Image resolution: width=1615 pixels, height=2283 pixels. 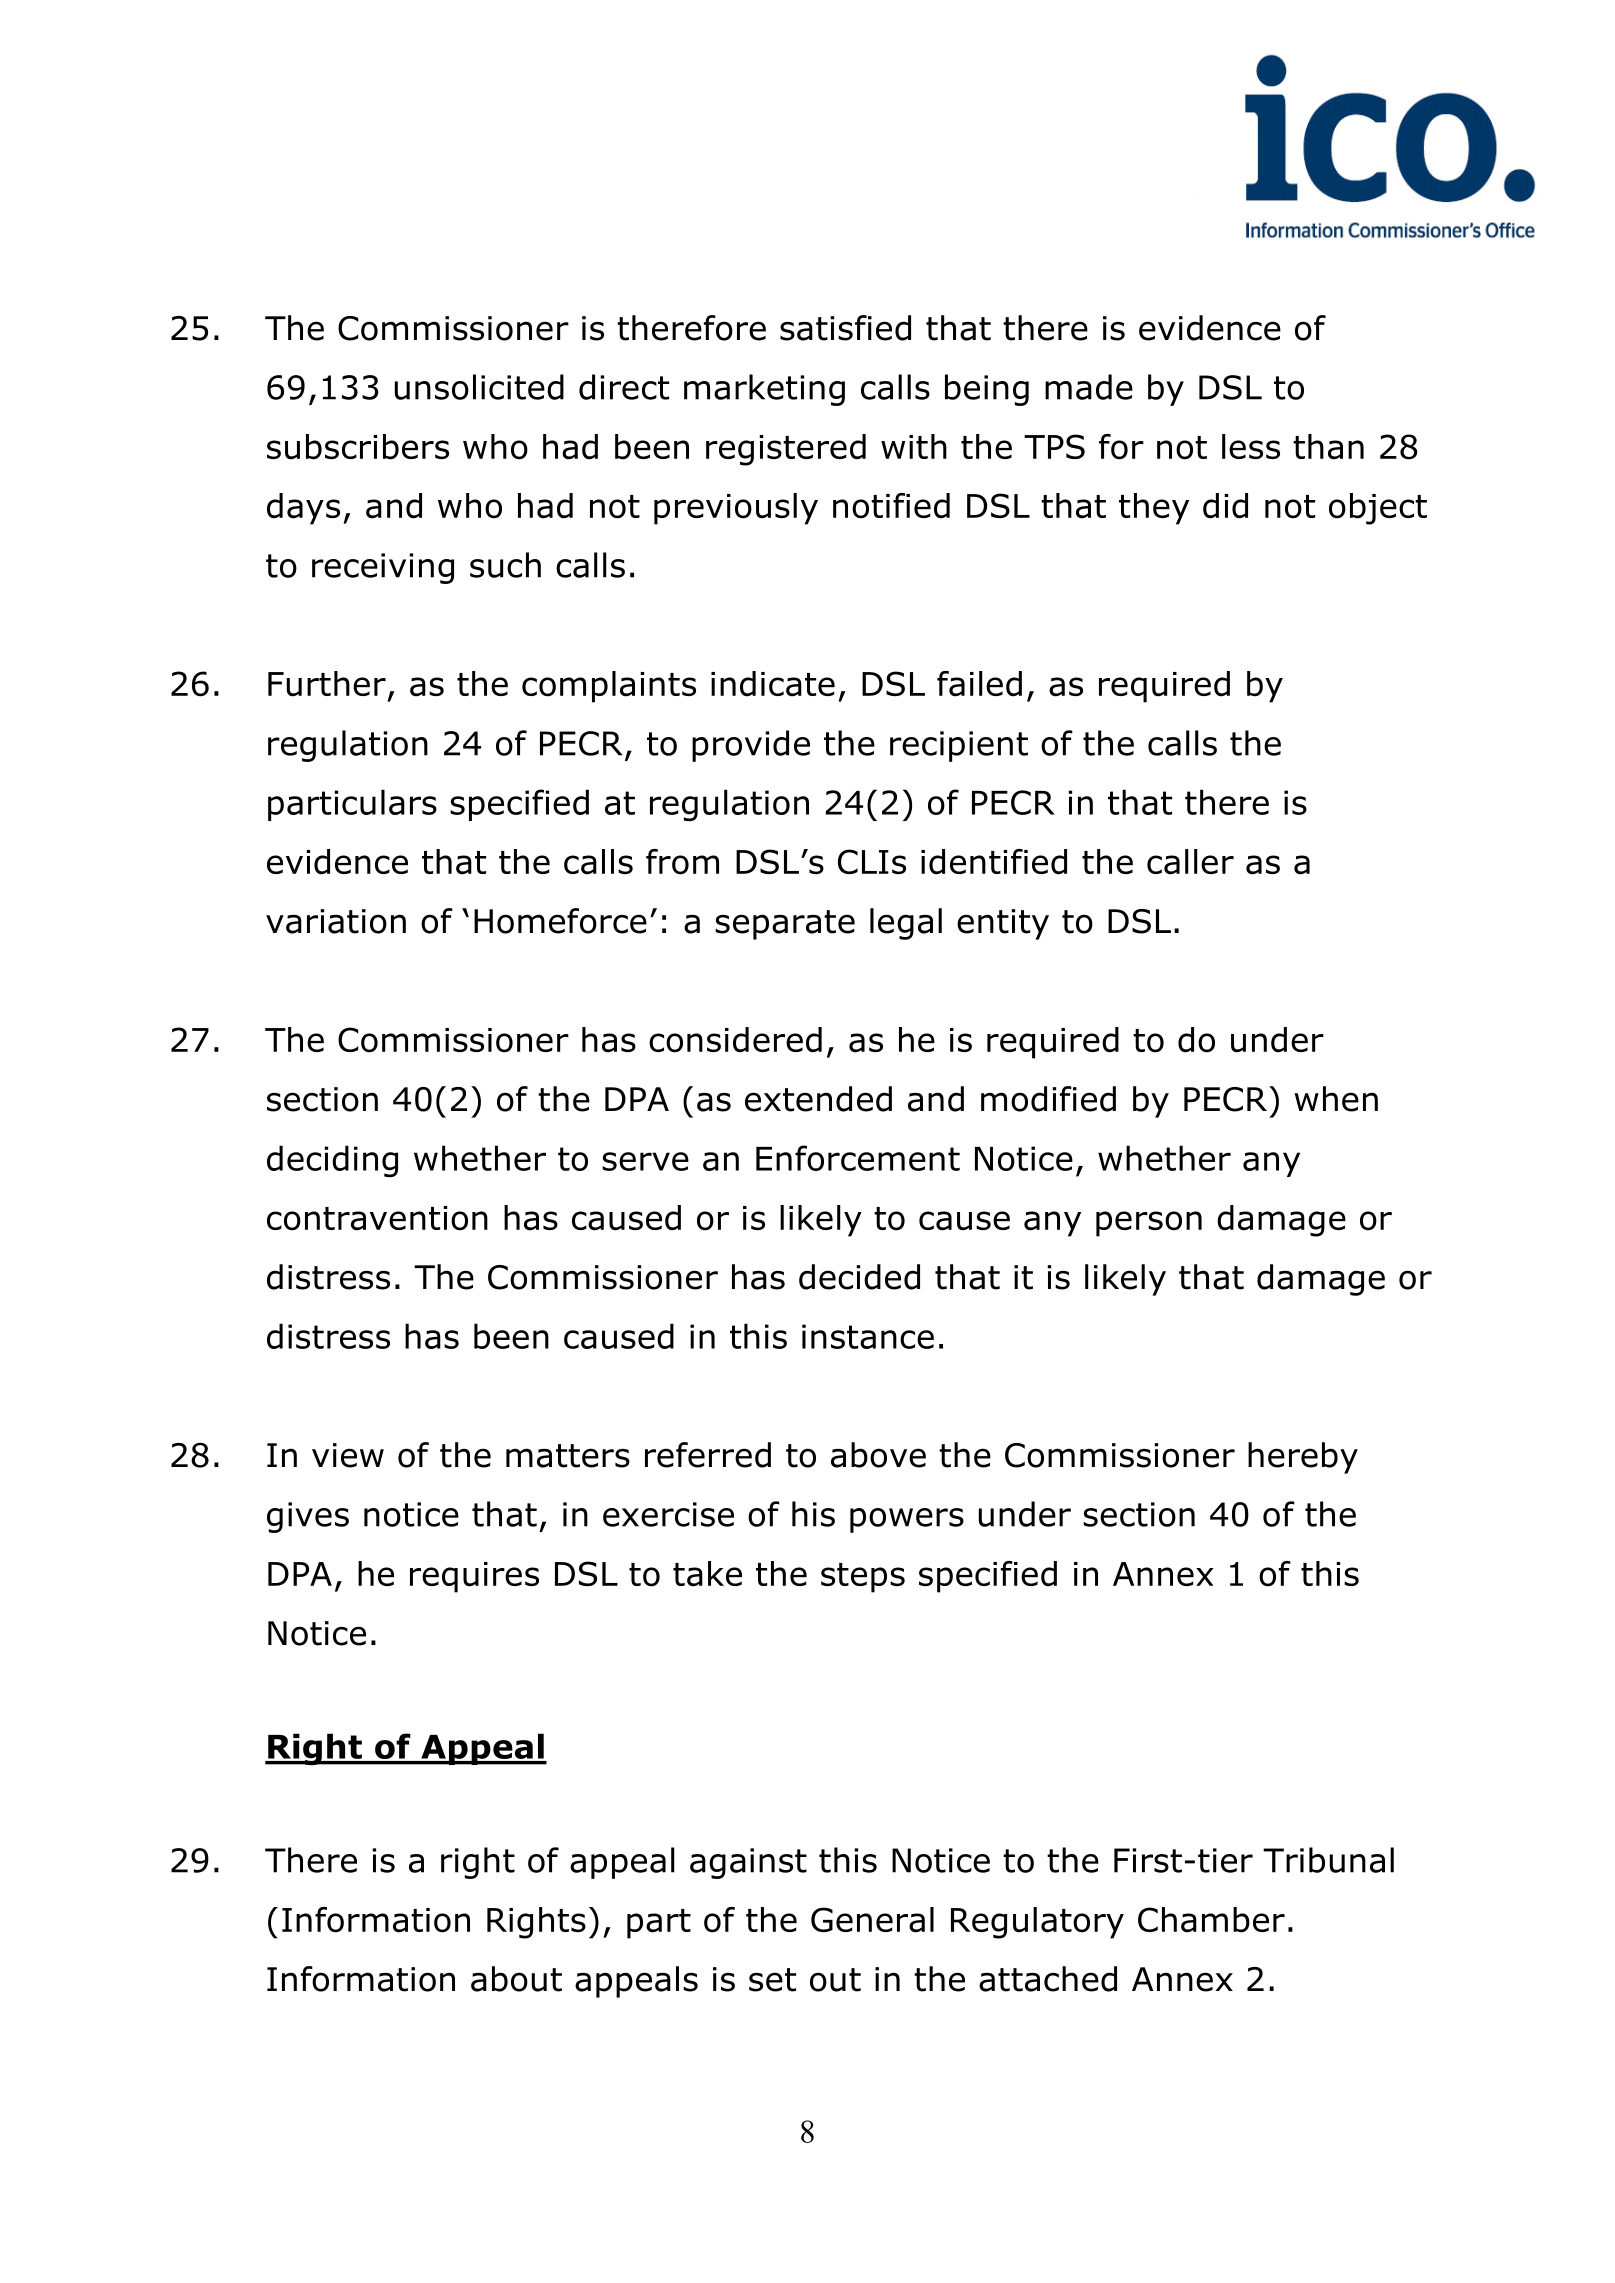 I want to click on about, so click(x=516, y=1979).
